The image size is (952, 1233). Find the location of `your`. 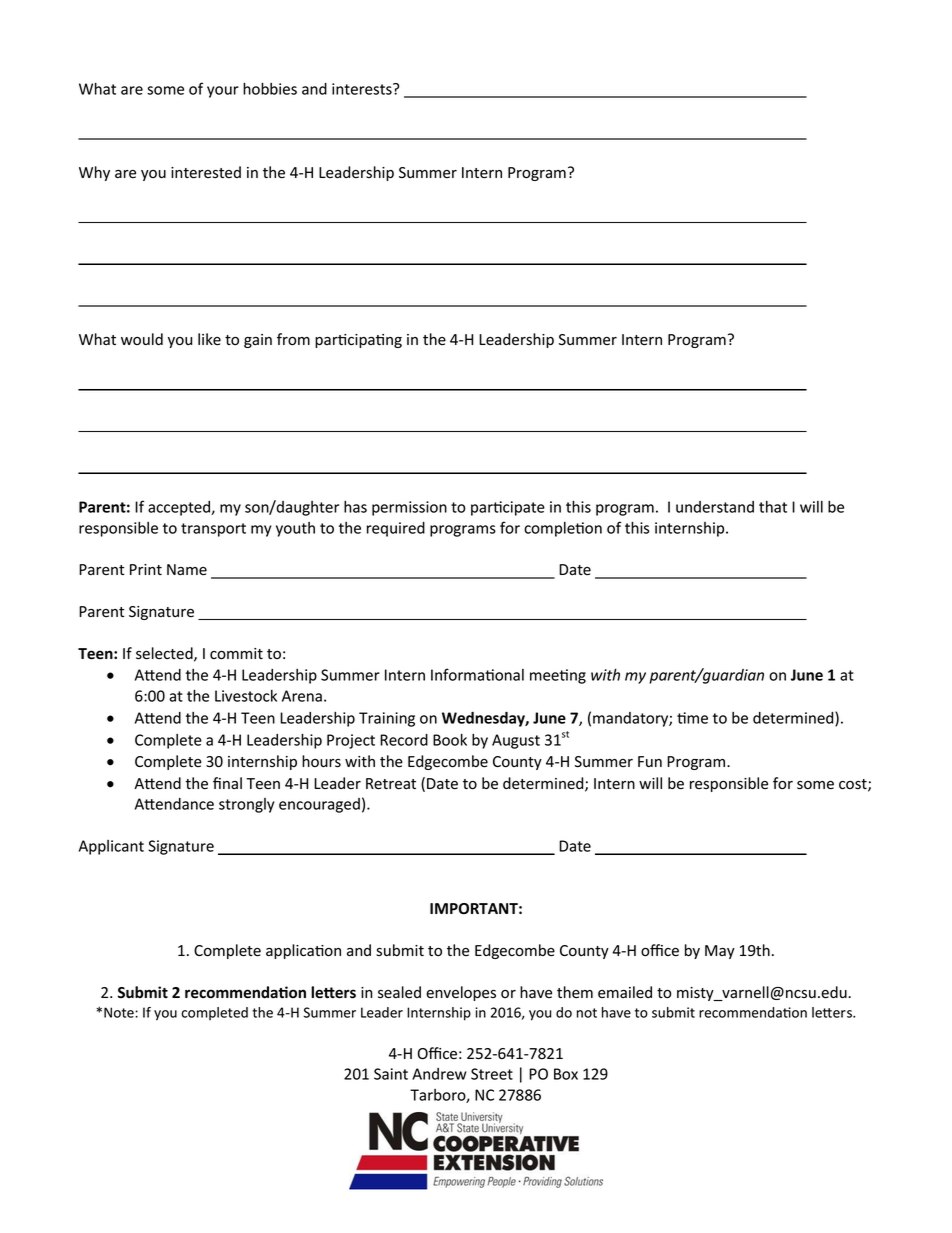

your is located at coordinates (223, 92).
